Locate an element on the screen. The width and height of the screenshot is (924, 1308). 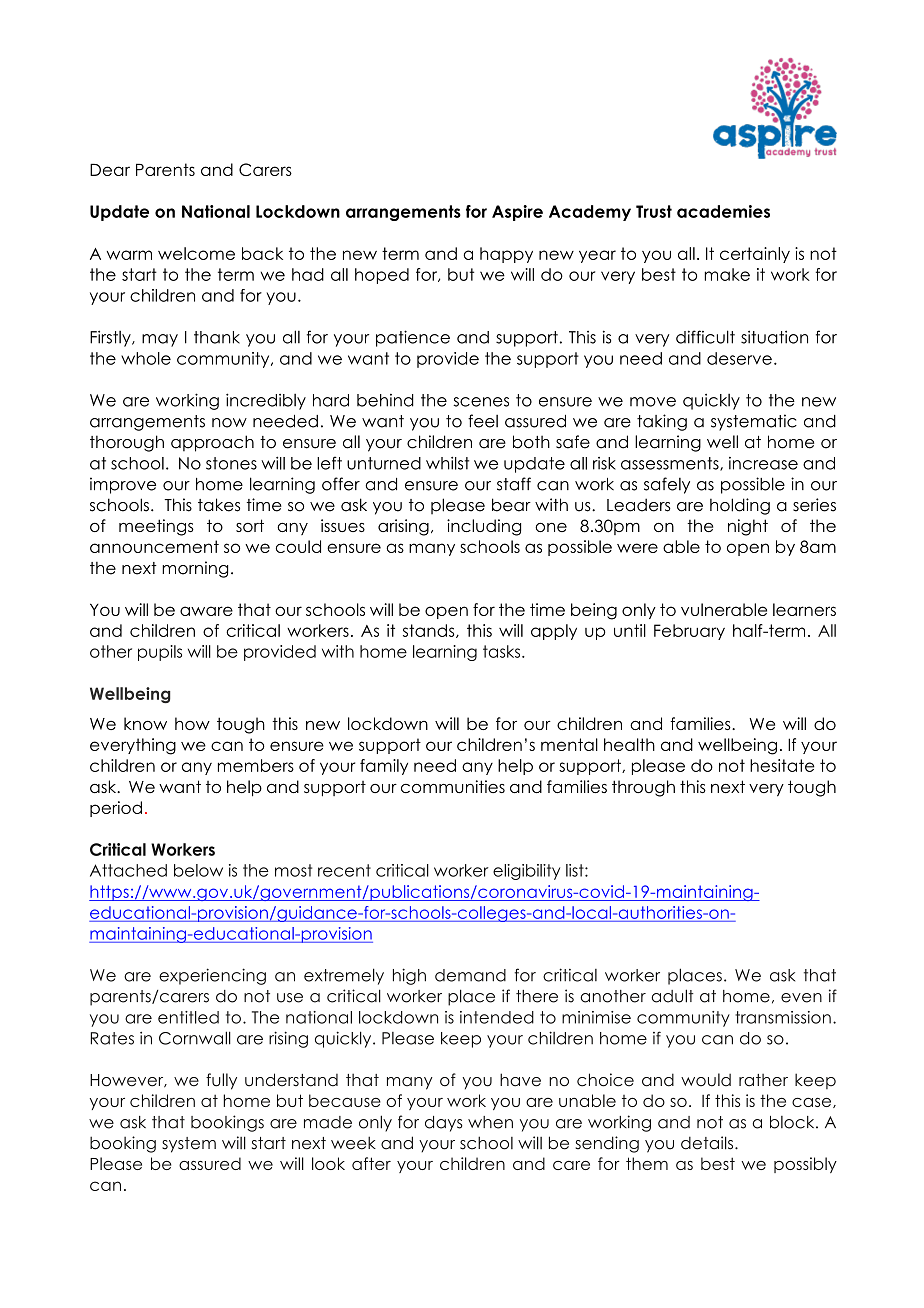
communities is located at coordinates (453, 786).
